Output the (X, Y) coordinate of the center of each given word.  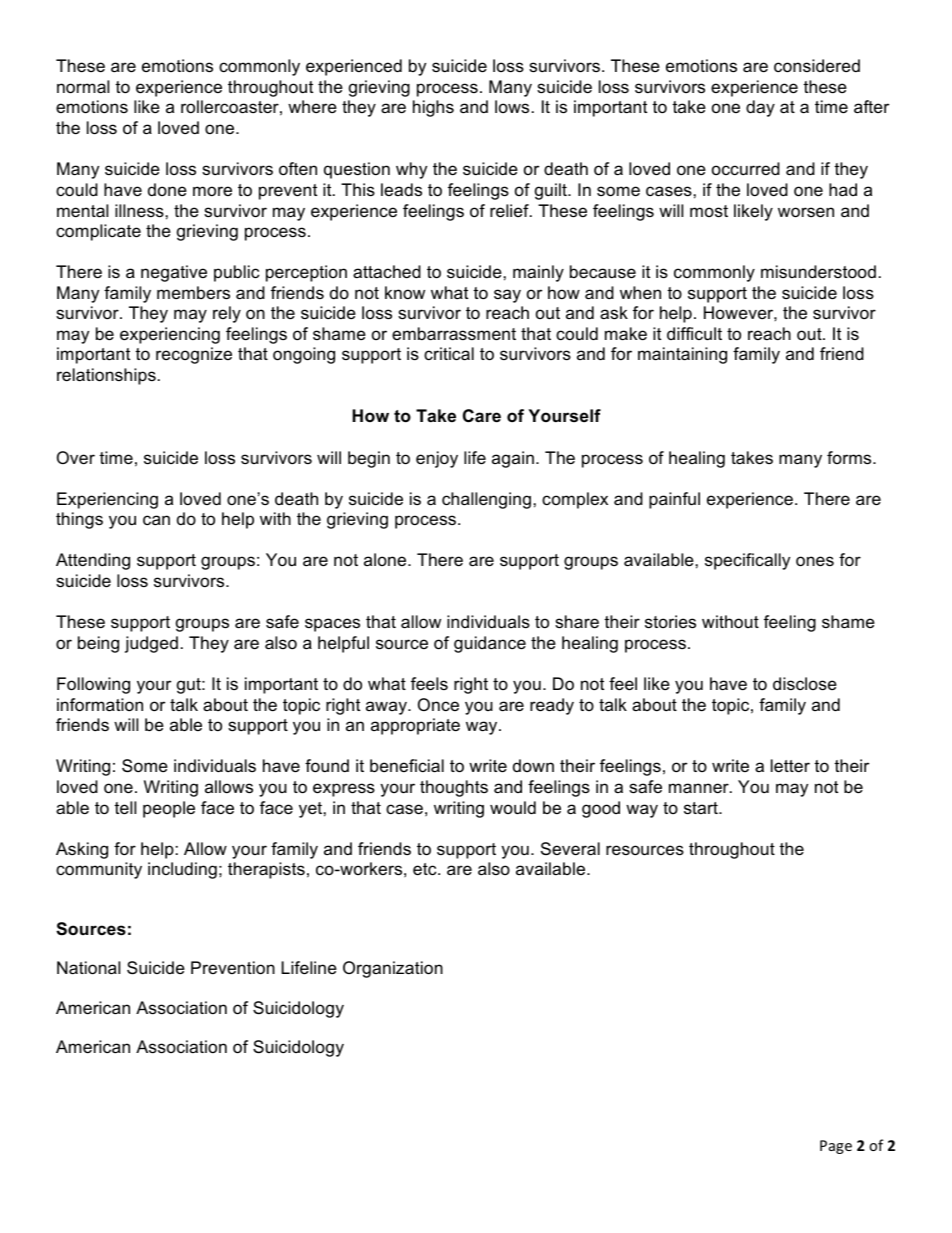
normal (83, 87)
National (88, 968)
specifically (747, 561)
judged (151, 644)
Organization (393, 969)
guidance (490, 644)
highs (433, 108)
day (760, 108)
